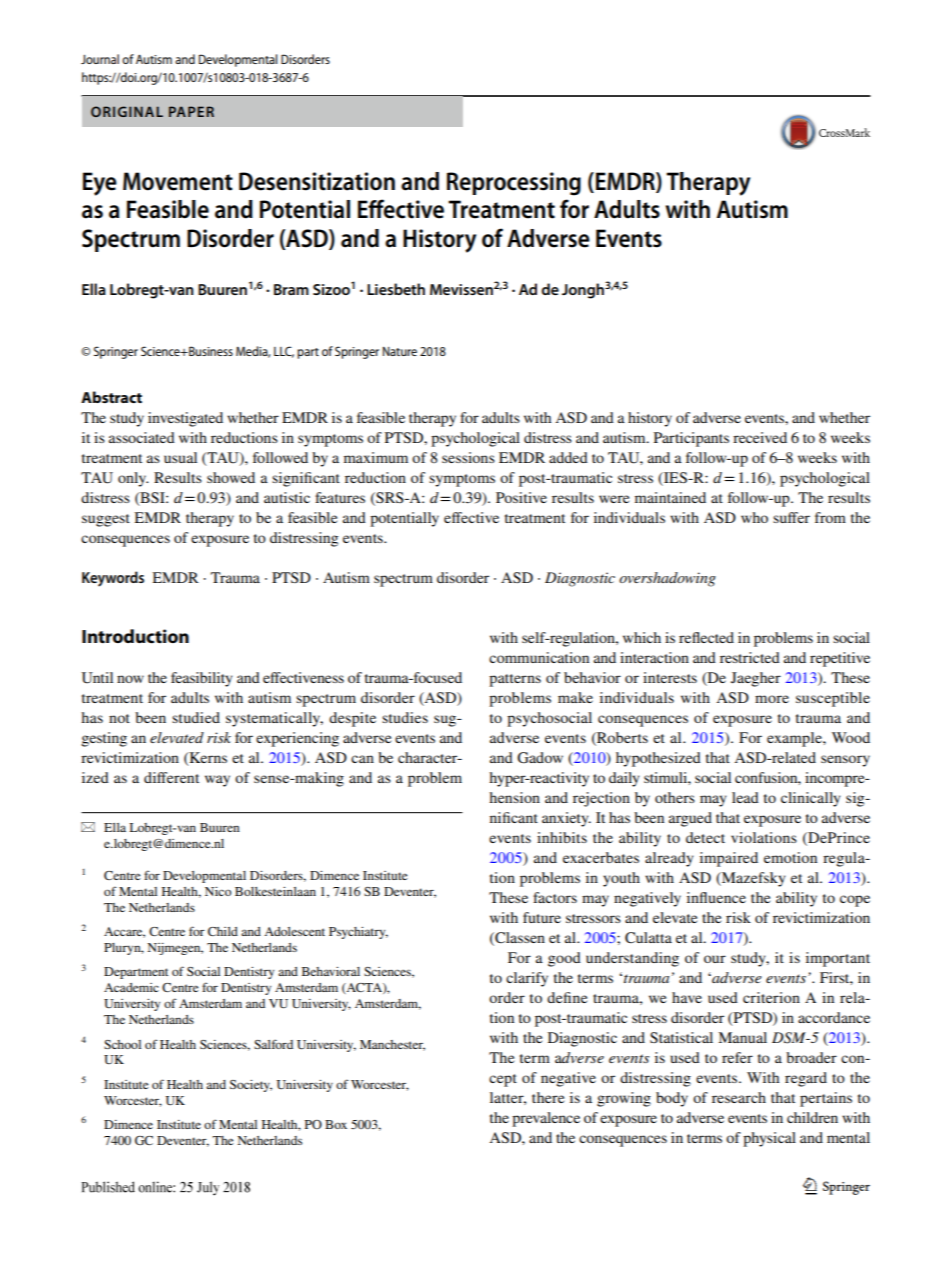 This screenshot has height=1265, width=952. What do you see at coordinates (760, 437) in the screenshot?
I see `received` at bounding box center [760, 437].
